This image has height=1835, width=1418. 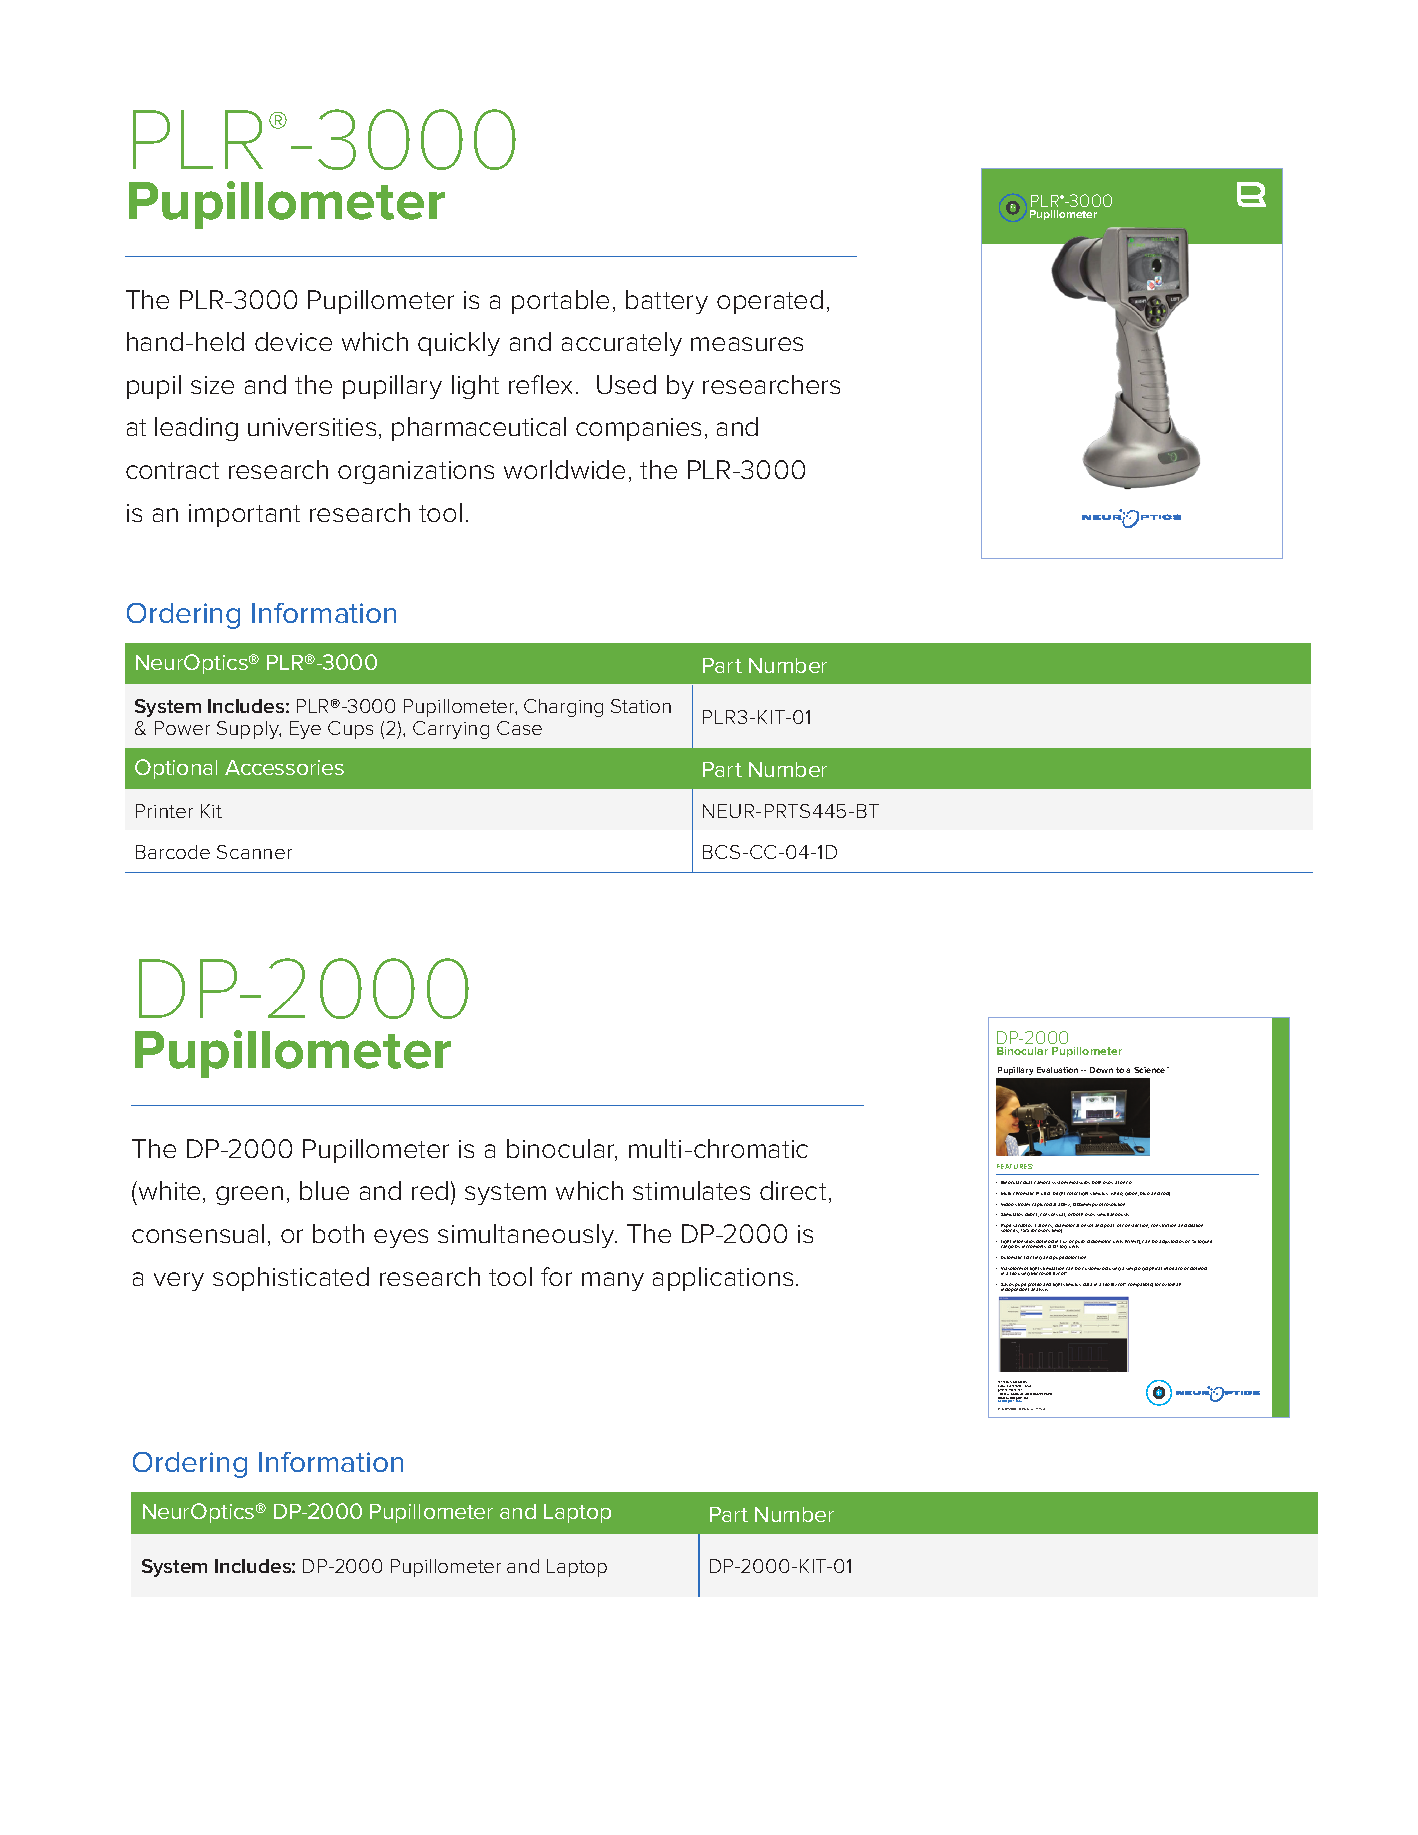 I want to click on operated, so click(x=770, y=302).
